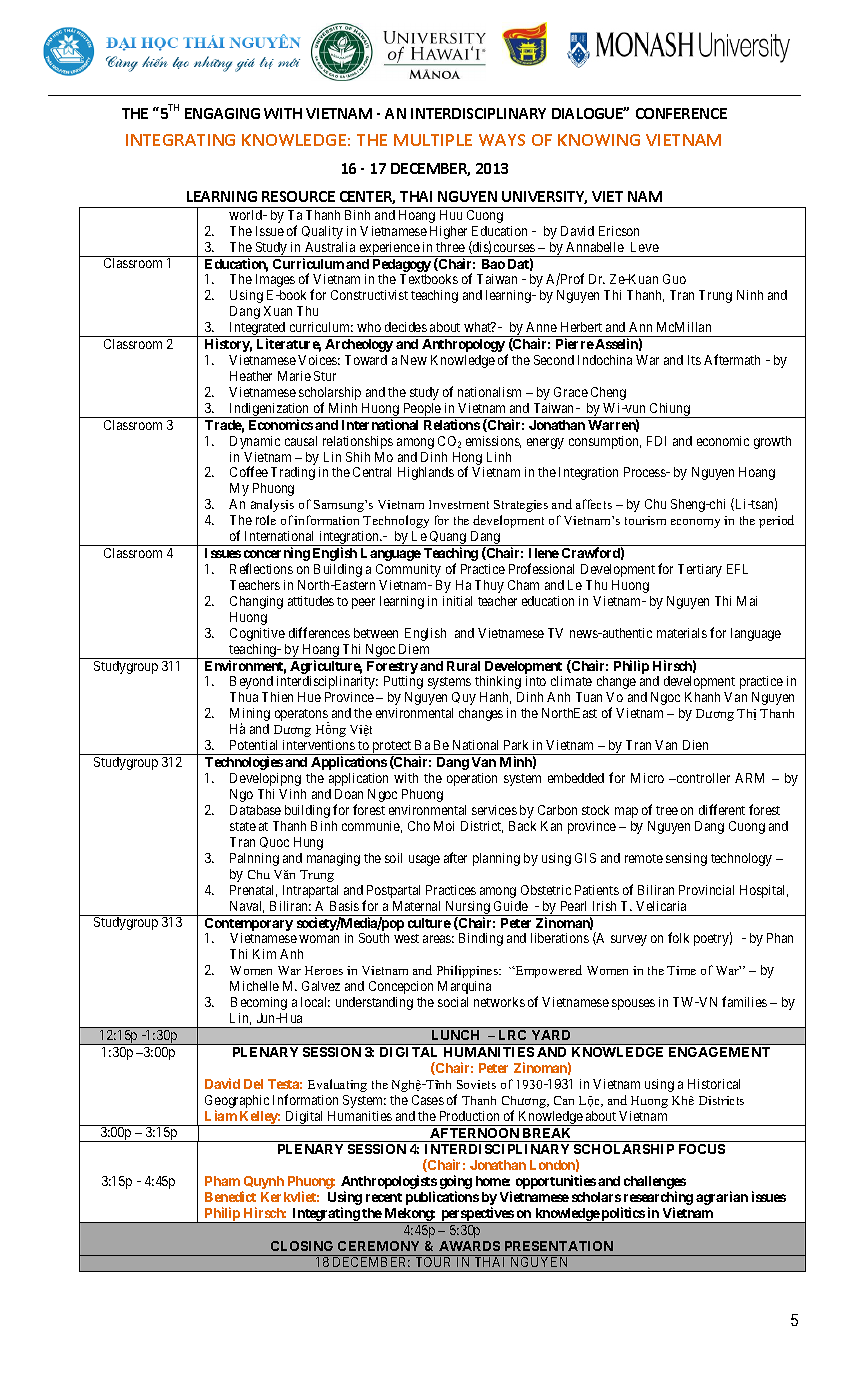 This image has height=1400, width=849. Describe the element at coordinates (682, 633) in the image. I see `materials` at that location.
